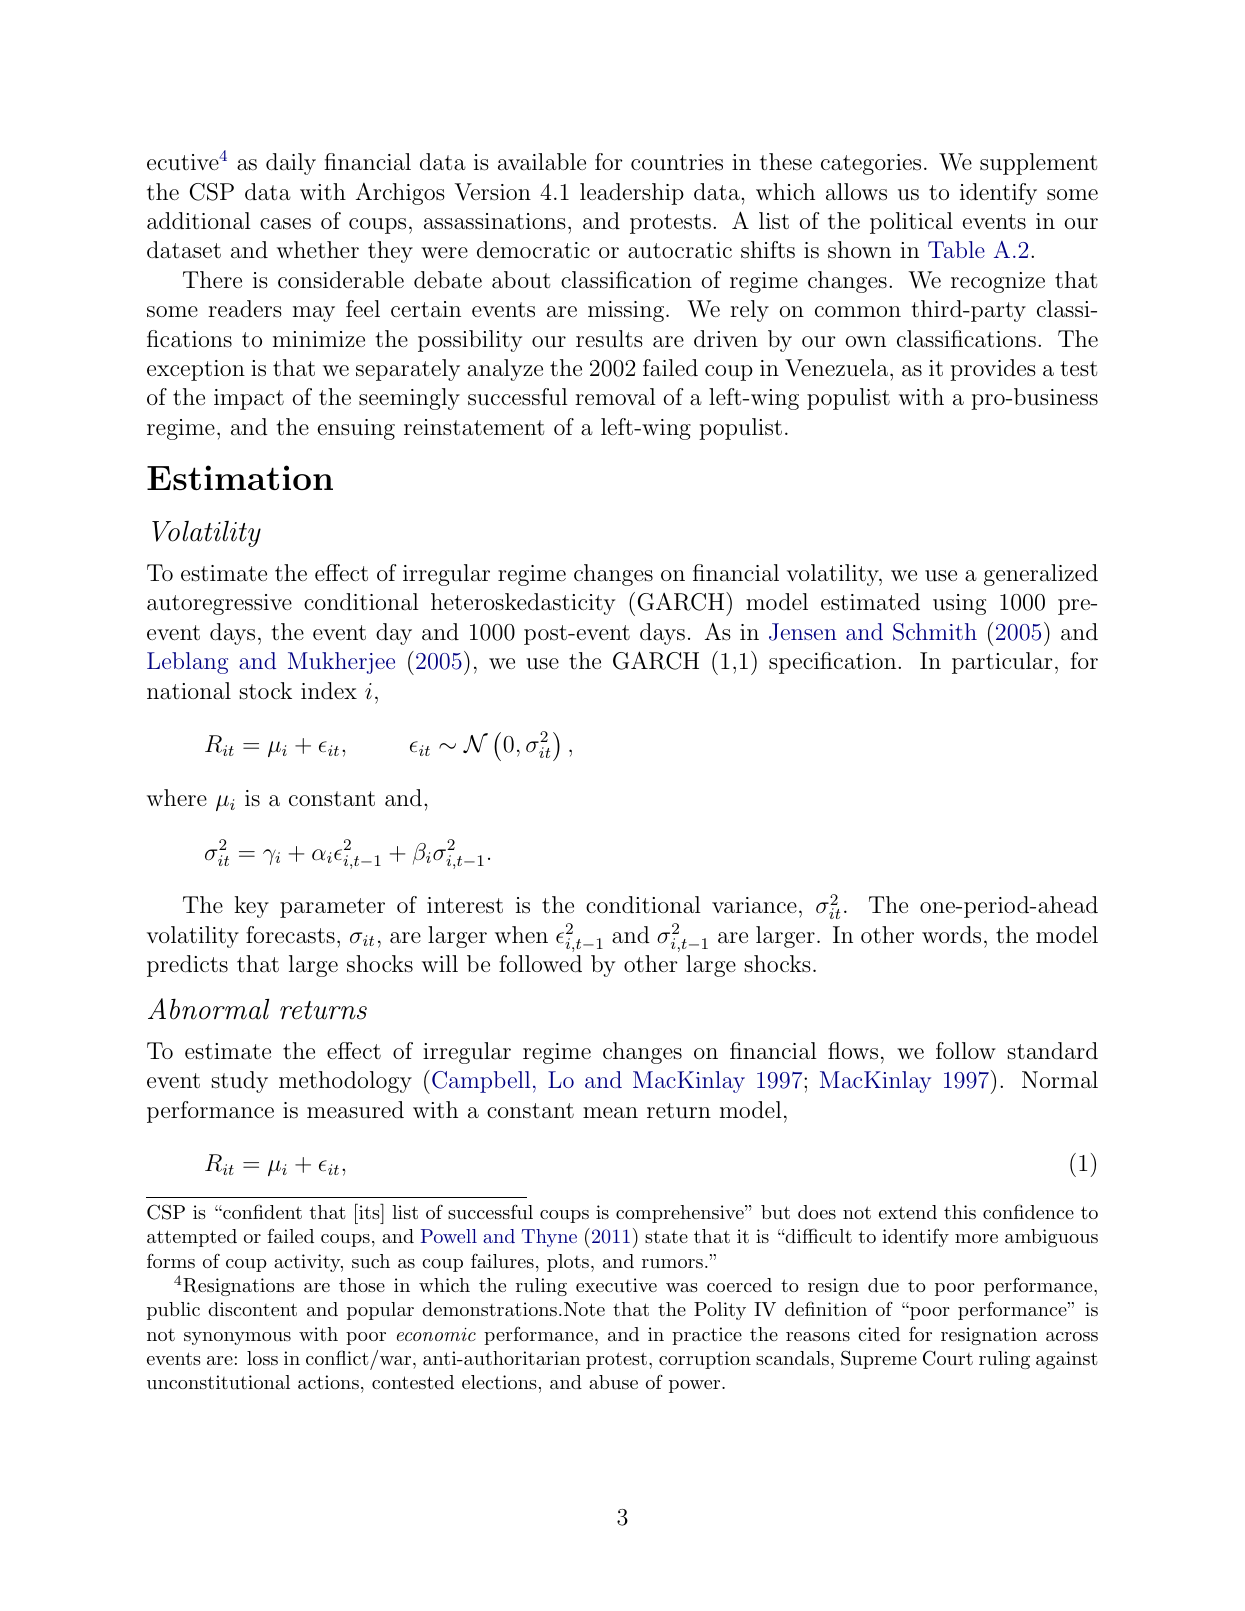 The width and height of the screenshot is (1245, 1611). Describe the element at coordinates (948, 1358) in the screenshot. I see `Court` at that location.
